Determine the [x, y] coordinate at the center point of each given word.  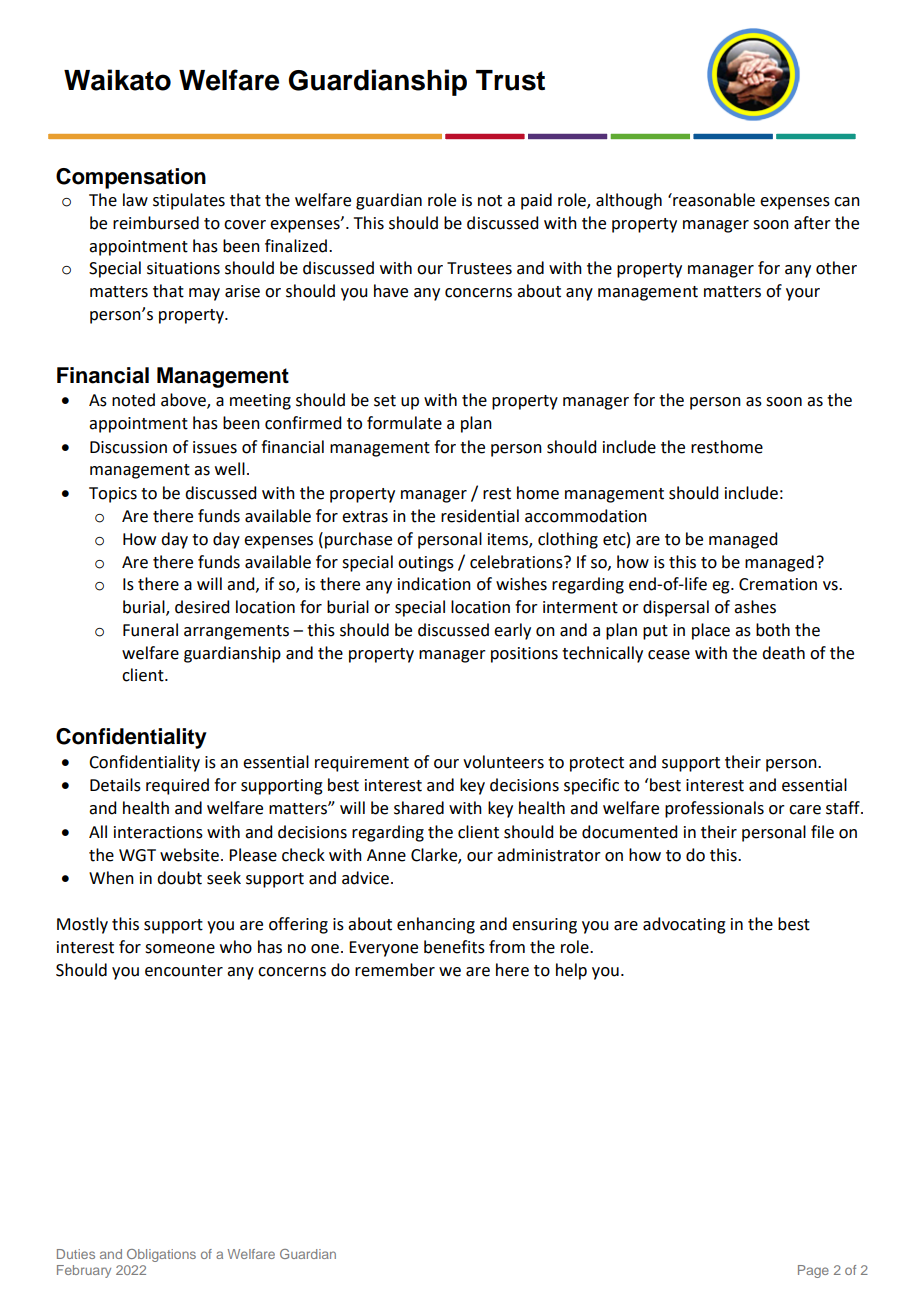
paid [536, 201]
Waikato [117, 80]
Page [813, 1271]
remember [395, 970]
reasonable [713, 200]
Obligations [161, 1255]
